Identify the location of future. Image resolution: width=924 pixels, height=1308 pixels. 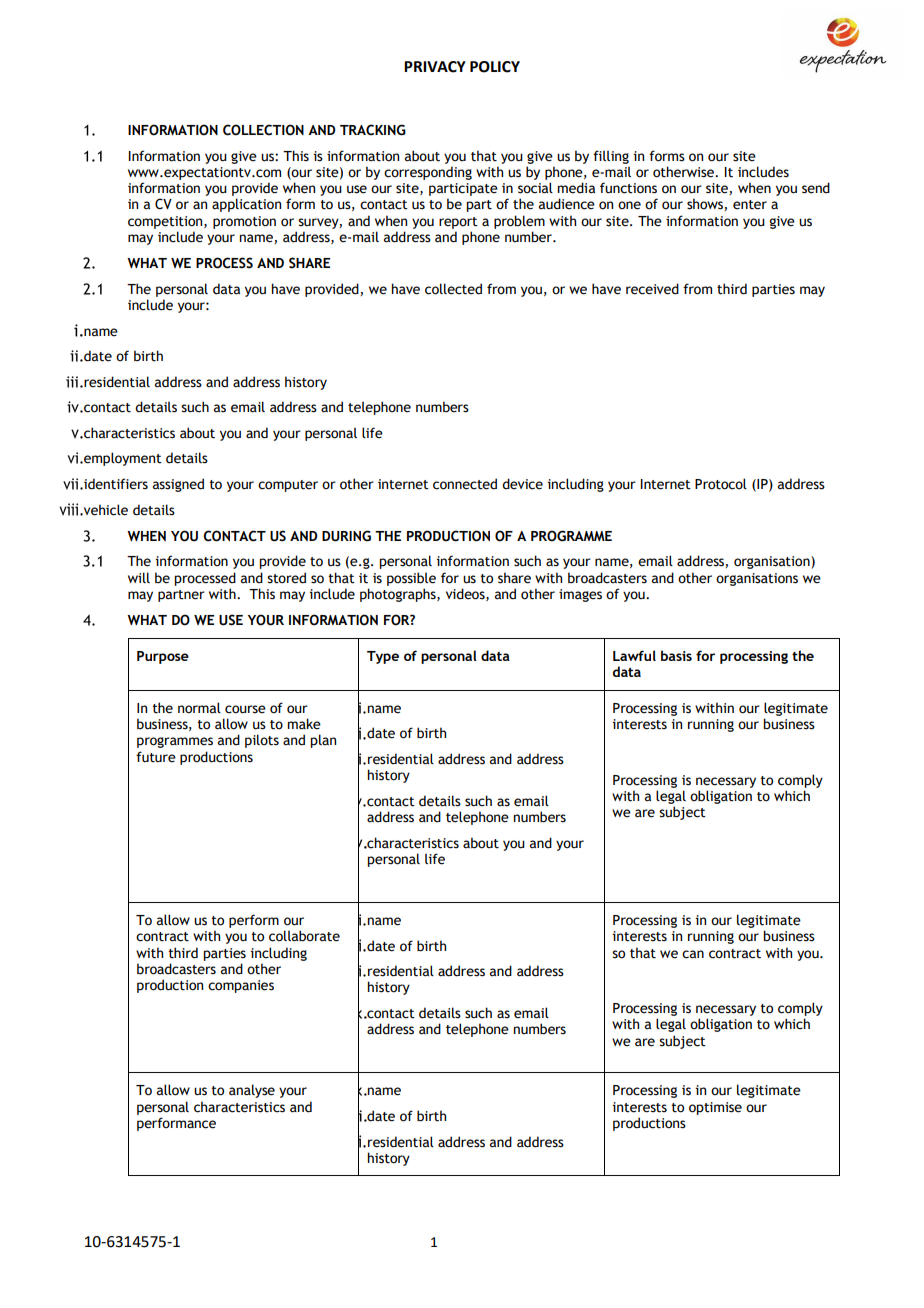
(156, 757).
